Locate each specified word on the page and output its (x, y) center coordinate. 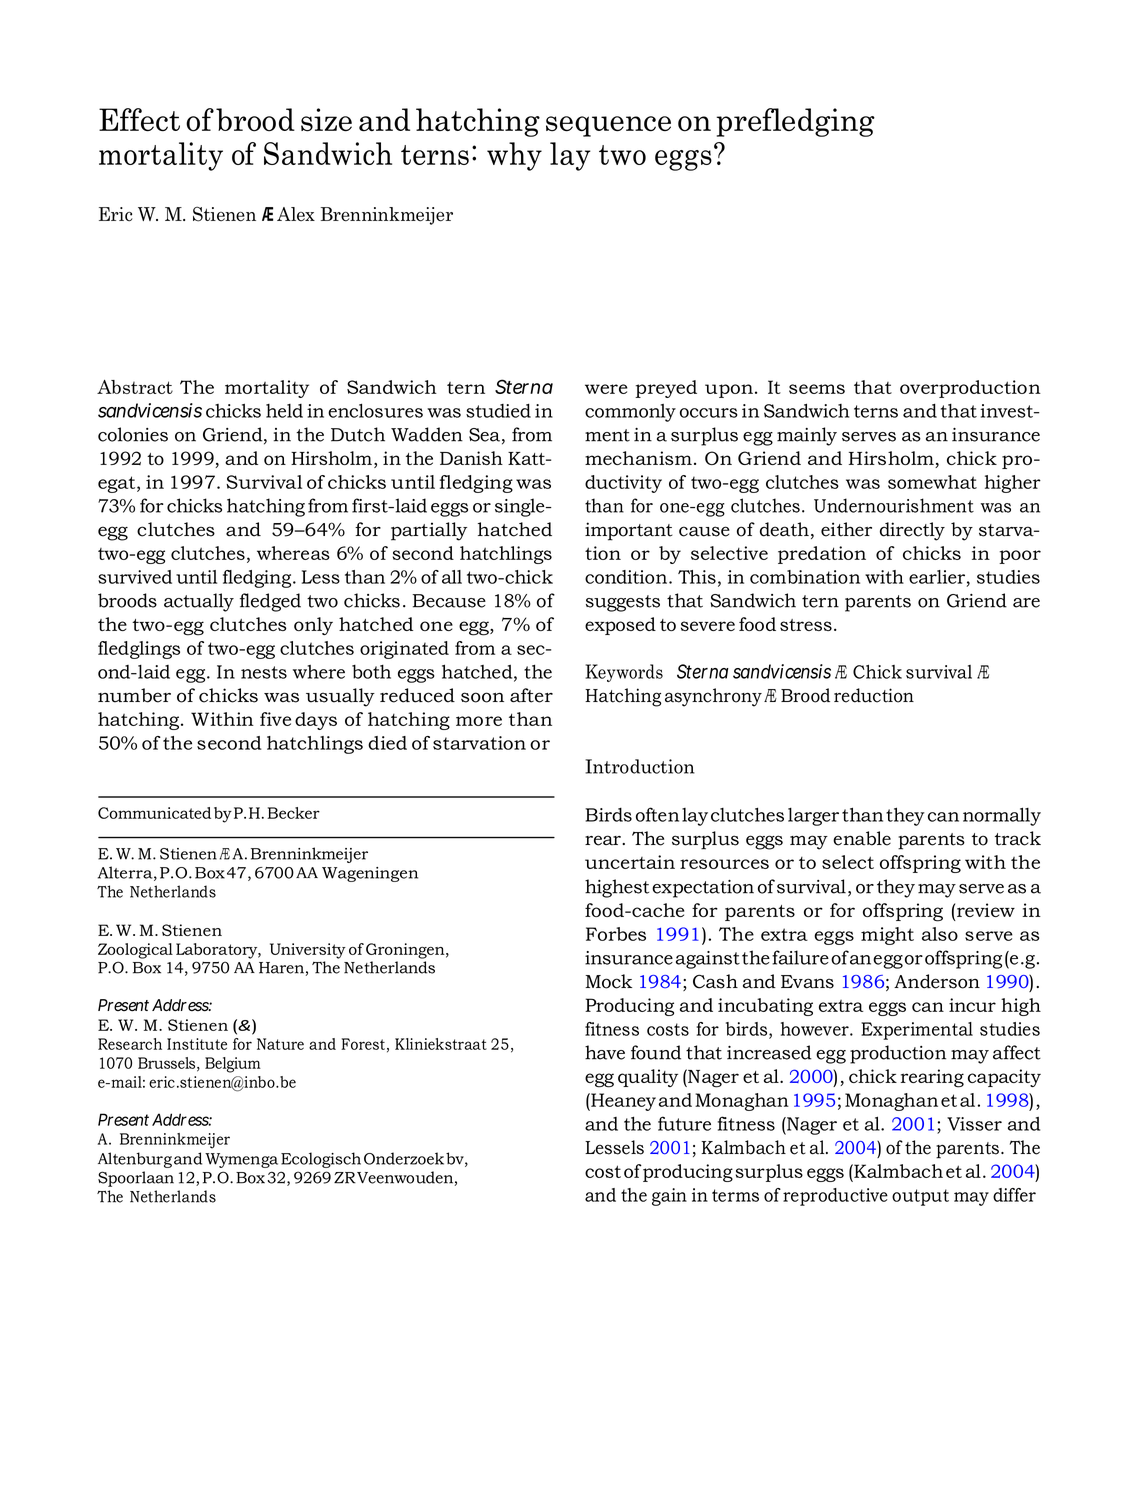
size (326, 120)
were (606, 389)
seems (817, 389)
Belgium (233, 1065)
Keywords (624, 673)
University (308, 951)
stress (806, 625)
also (940, 934)
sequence (608, 126)
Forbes (616, 934)
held (284, 411)
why (514, 156)
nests (264, 672)
